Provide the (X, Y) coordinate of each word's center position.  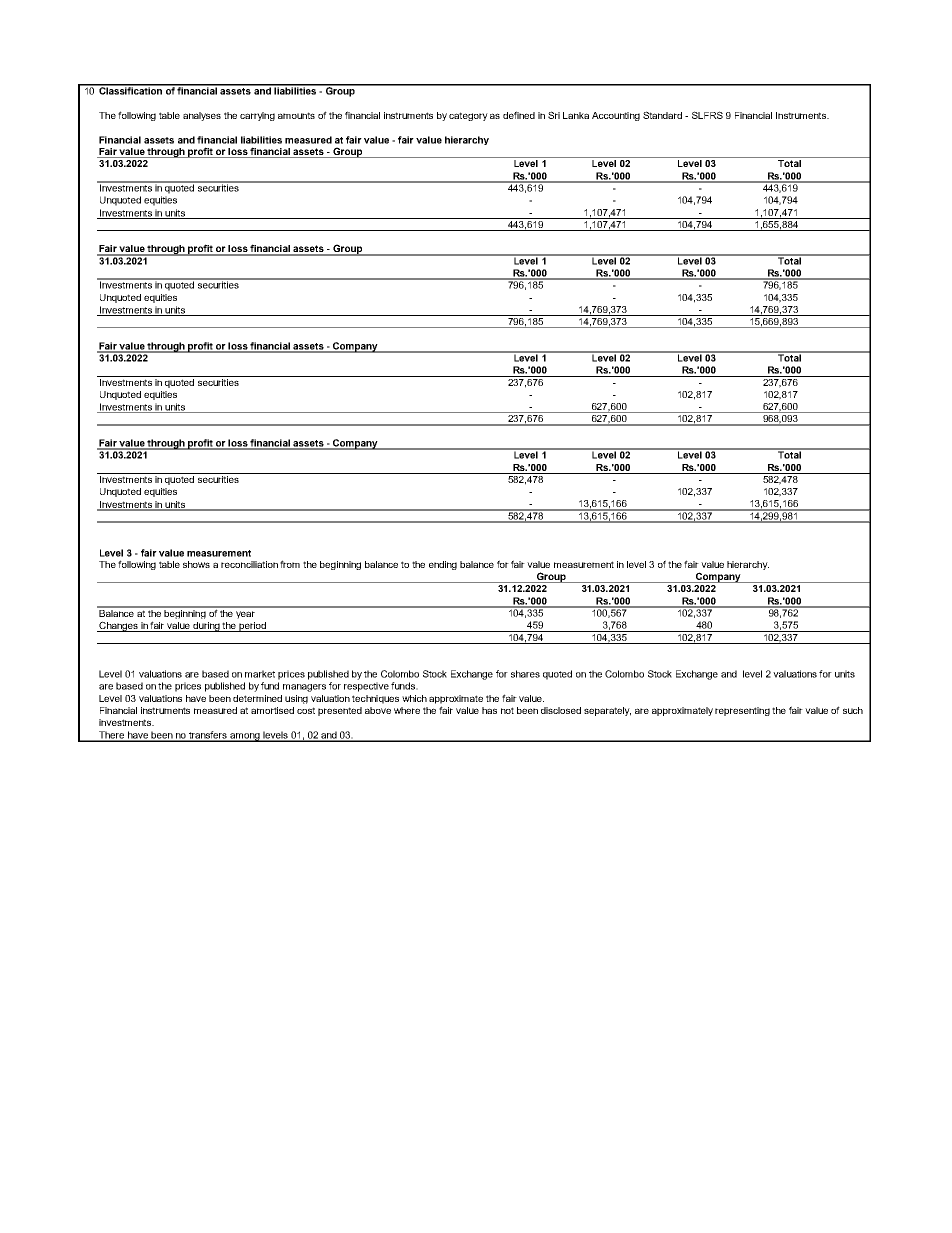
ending (443, 565)
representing (742, 711)
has (489, 710)
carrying (257, 116)
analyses (202, 116)
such (853, 710)
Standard (662, 115)
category (468, 116)
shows (196, 564)
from (290, 564)
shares (525, 674)
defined (519, 115)
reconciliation (249, 564)
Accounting (616, 116)
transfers (208, 736)
